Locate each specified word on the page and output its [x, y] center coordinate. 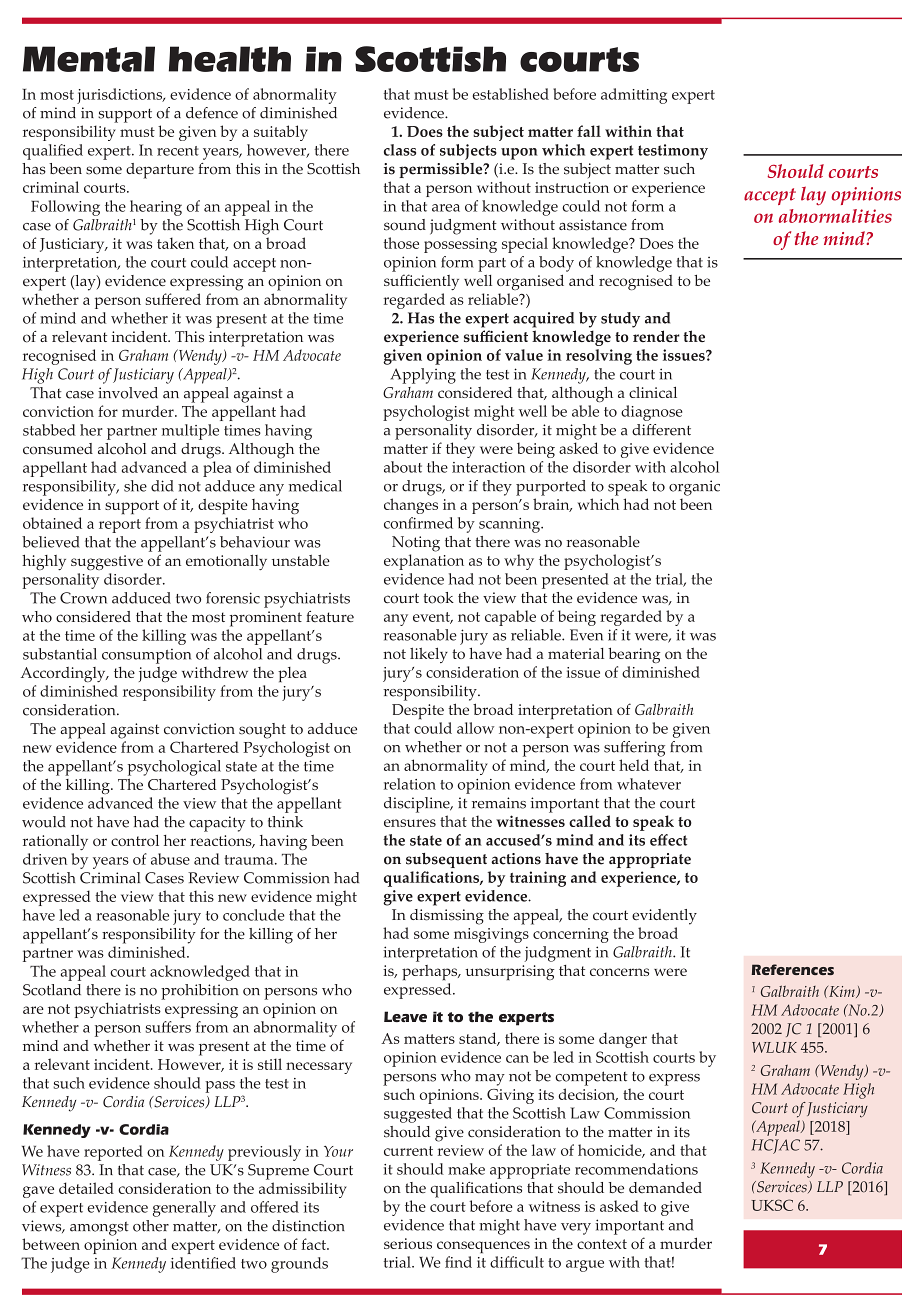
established [511, 94]
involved [128, 393]
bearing [634, 655]
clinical [653, 392]
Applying [423, 376]
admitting [634, 96]
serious [408, 1243]
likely [429, 655]
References [792, 969]
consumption [146, 656]
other [151, 1226]
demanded [665, 1188]
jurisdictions [121, 96]
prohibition [199, 992]
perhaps [431, 973]
